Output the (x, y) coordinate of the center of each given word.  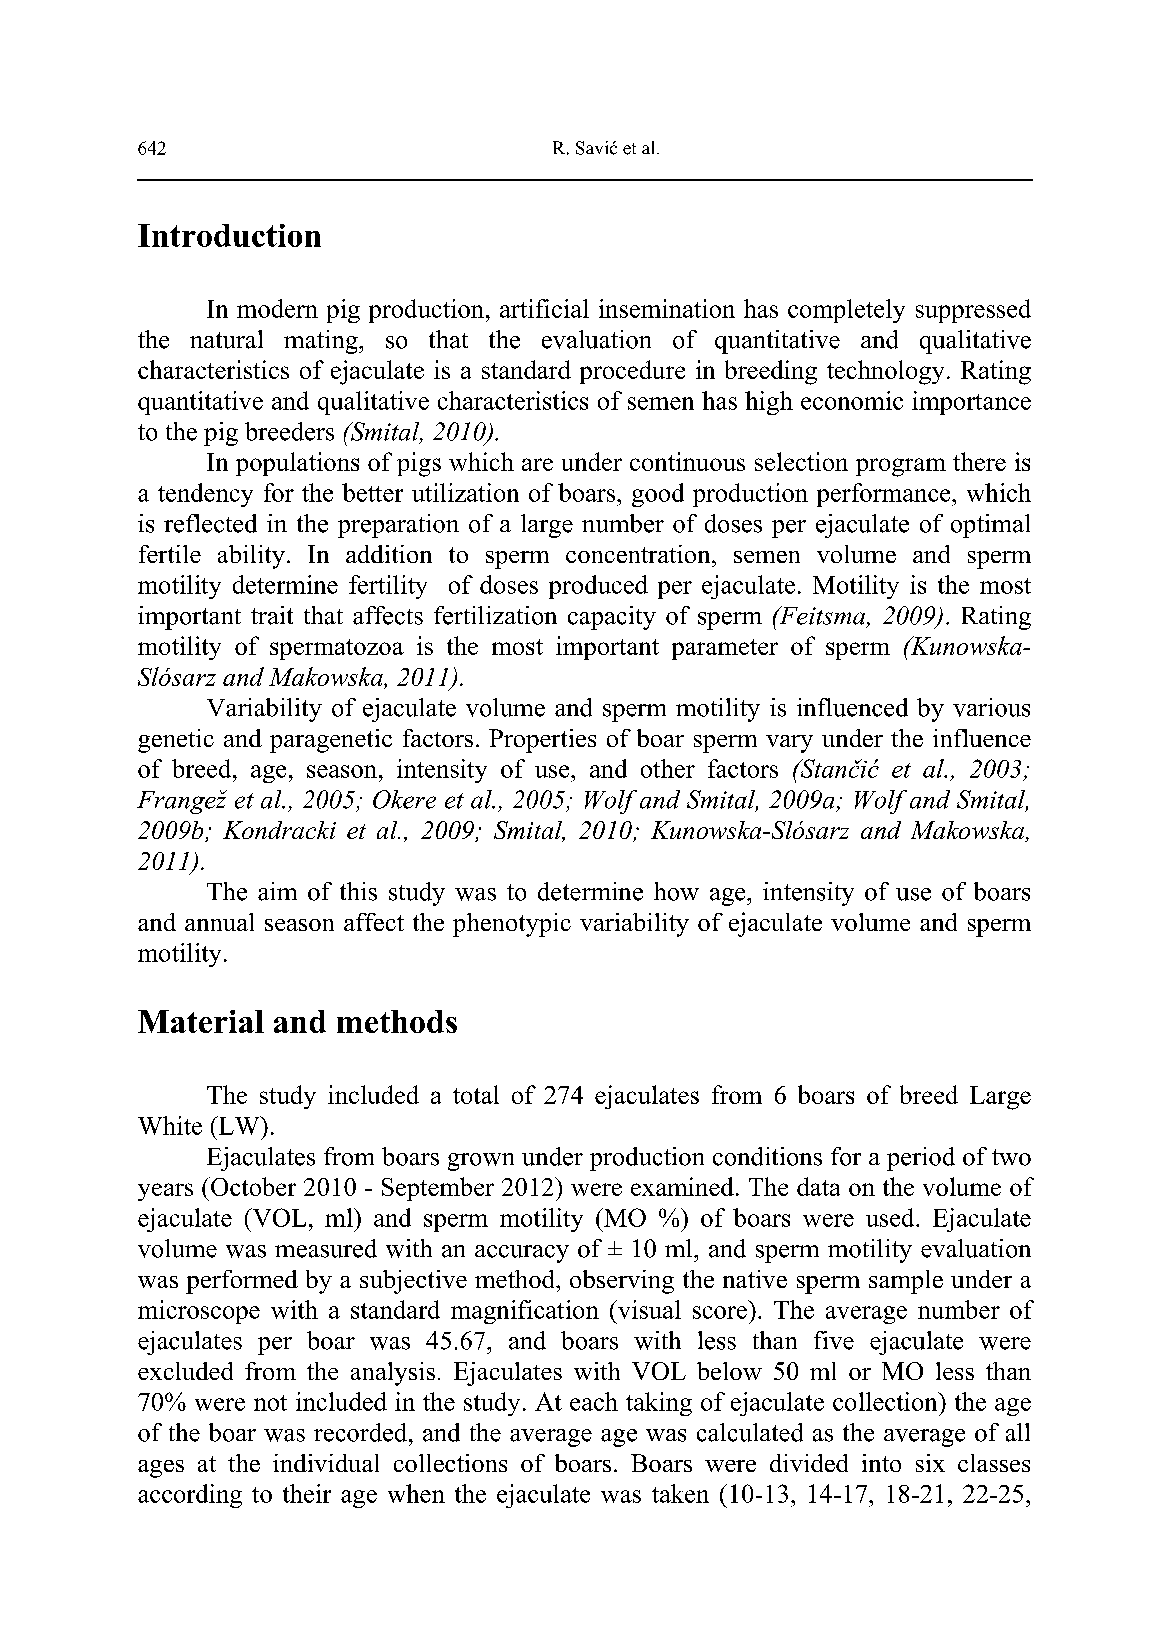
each (594, 1401)
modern (277, 308)
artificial (544, 308)
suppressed (973, 311)
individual (326, 1463)
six (930, 1463)
